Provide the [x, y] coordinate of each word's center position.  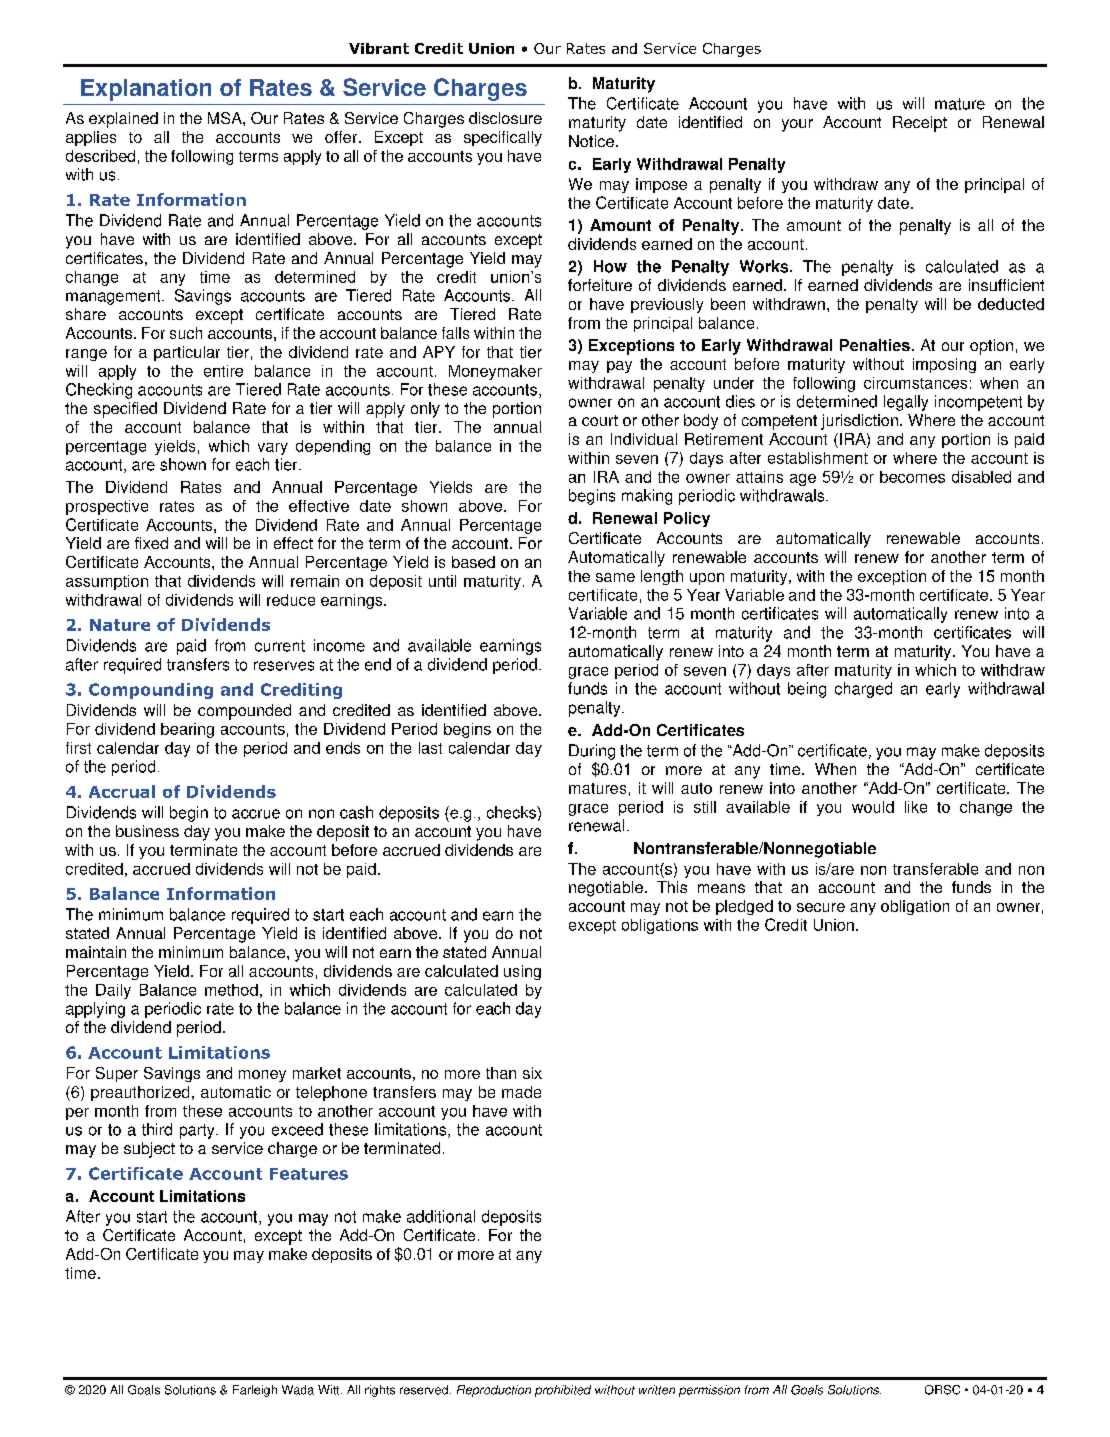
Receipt [920, 124]
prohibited [563, 1391]
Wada [298, 1390]
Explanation [146, 90]
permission [709, 1391]
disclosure [505, 118]
